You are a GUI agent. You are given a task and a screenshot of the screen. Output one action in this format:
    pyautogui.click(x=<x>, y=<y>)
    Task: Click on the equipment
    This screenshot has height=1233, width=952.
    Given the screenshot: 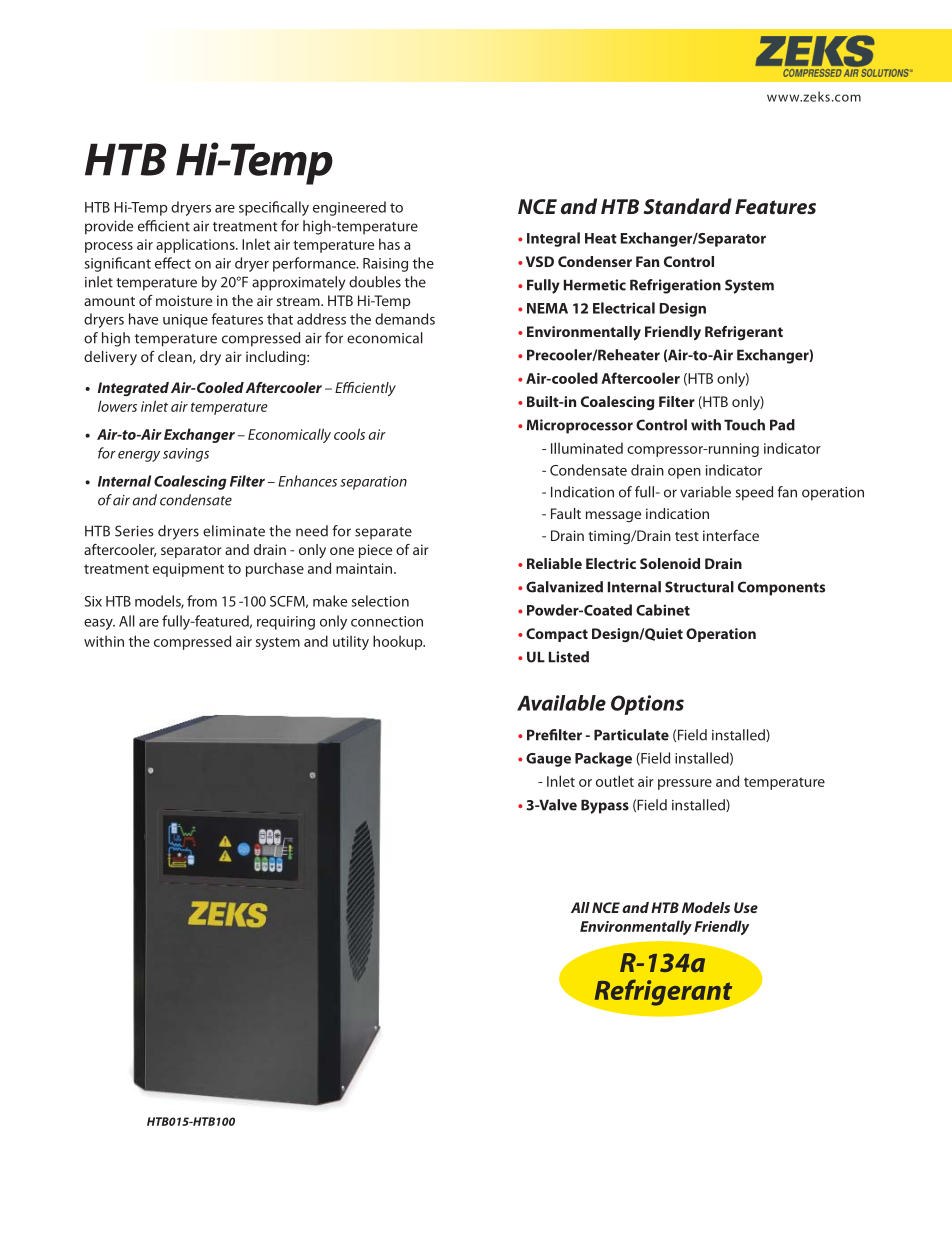 What is the action you would take?
    pyautogui.click(x=188, y=570)
